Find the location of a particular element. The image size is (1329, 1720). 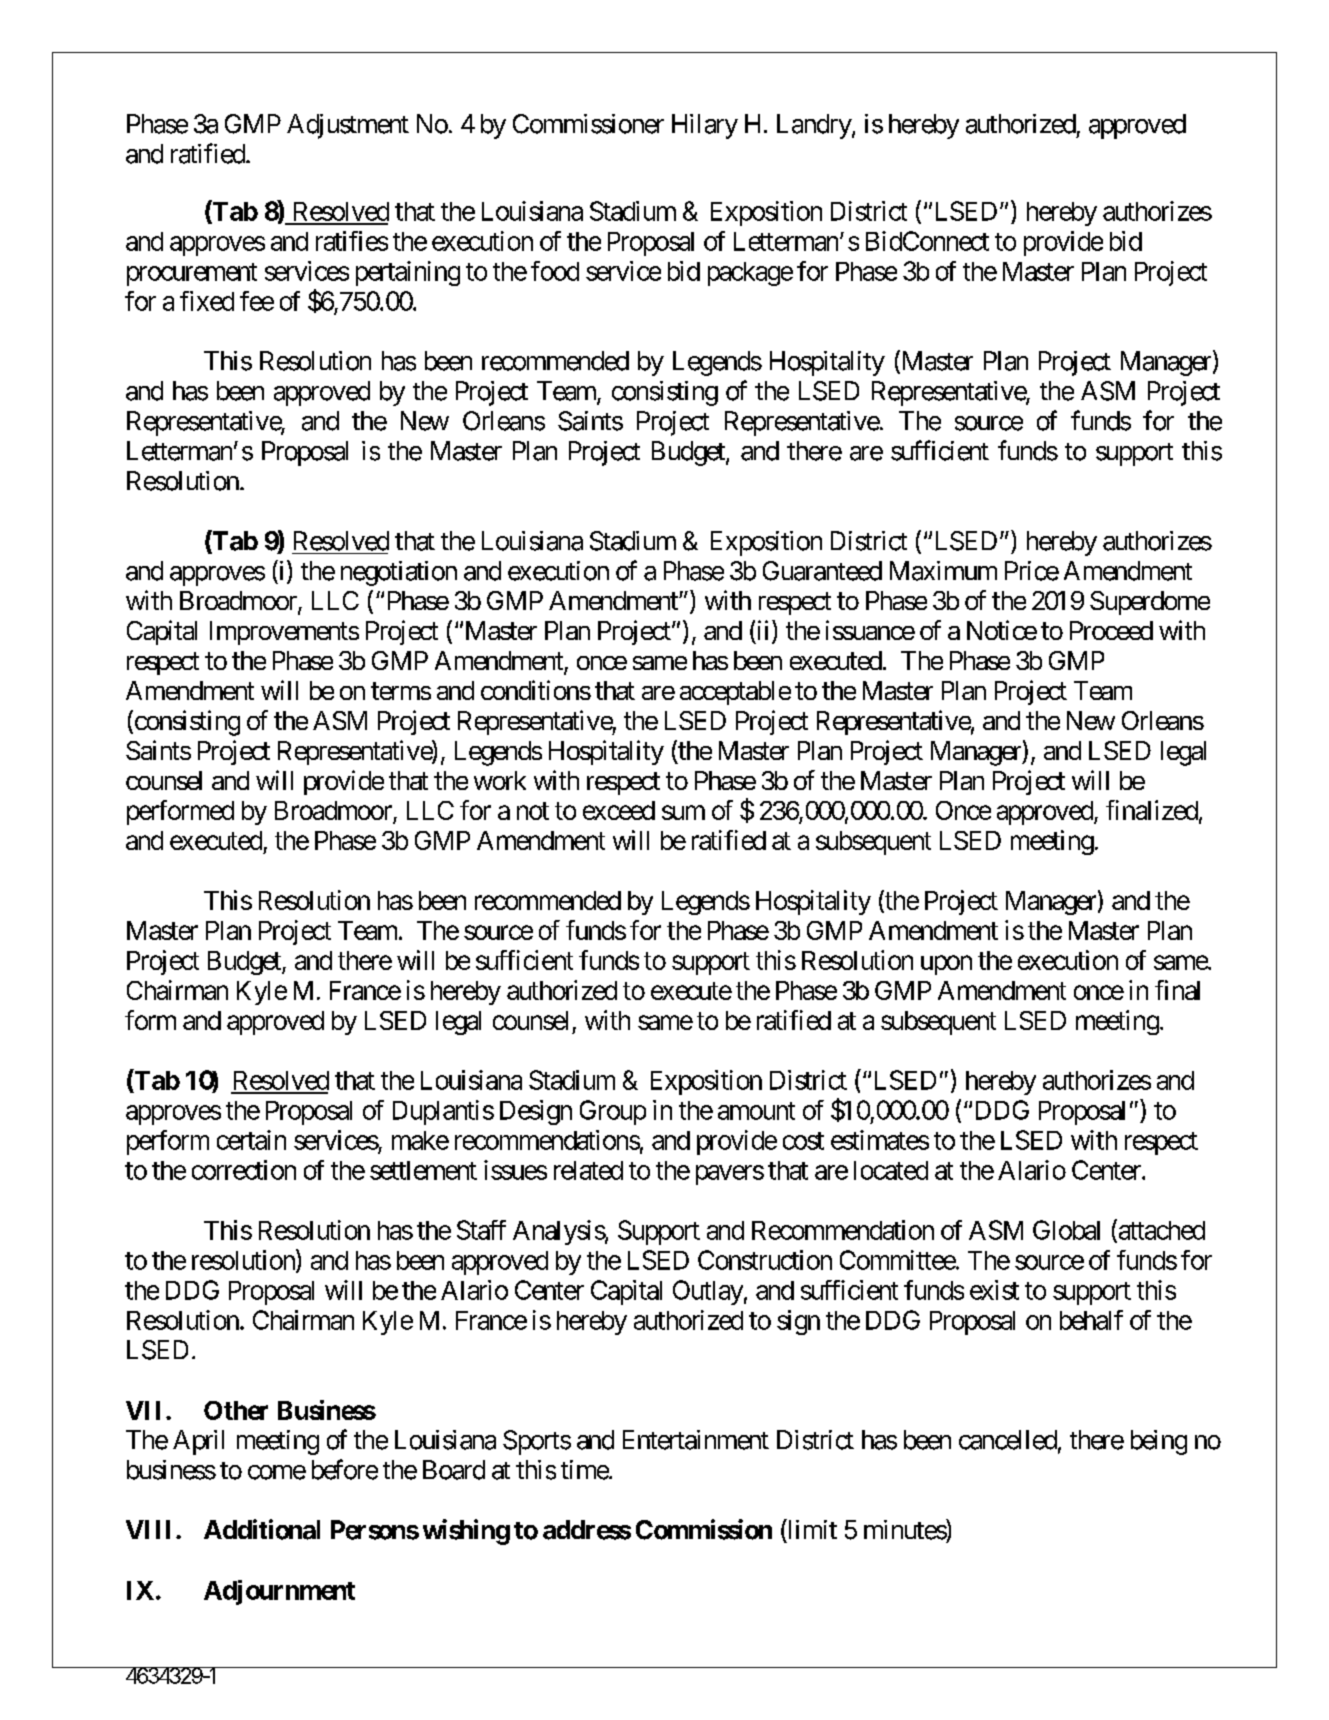

negotiation is located at coordinates (399, 573).
